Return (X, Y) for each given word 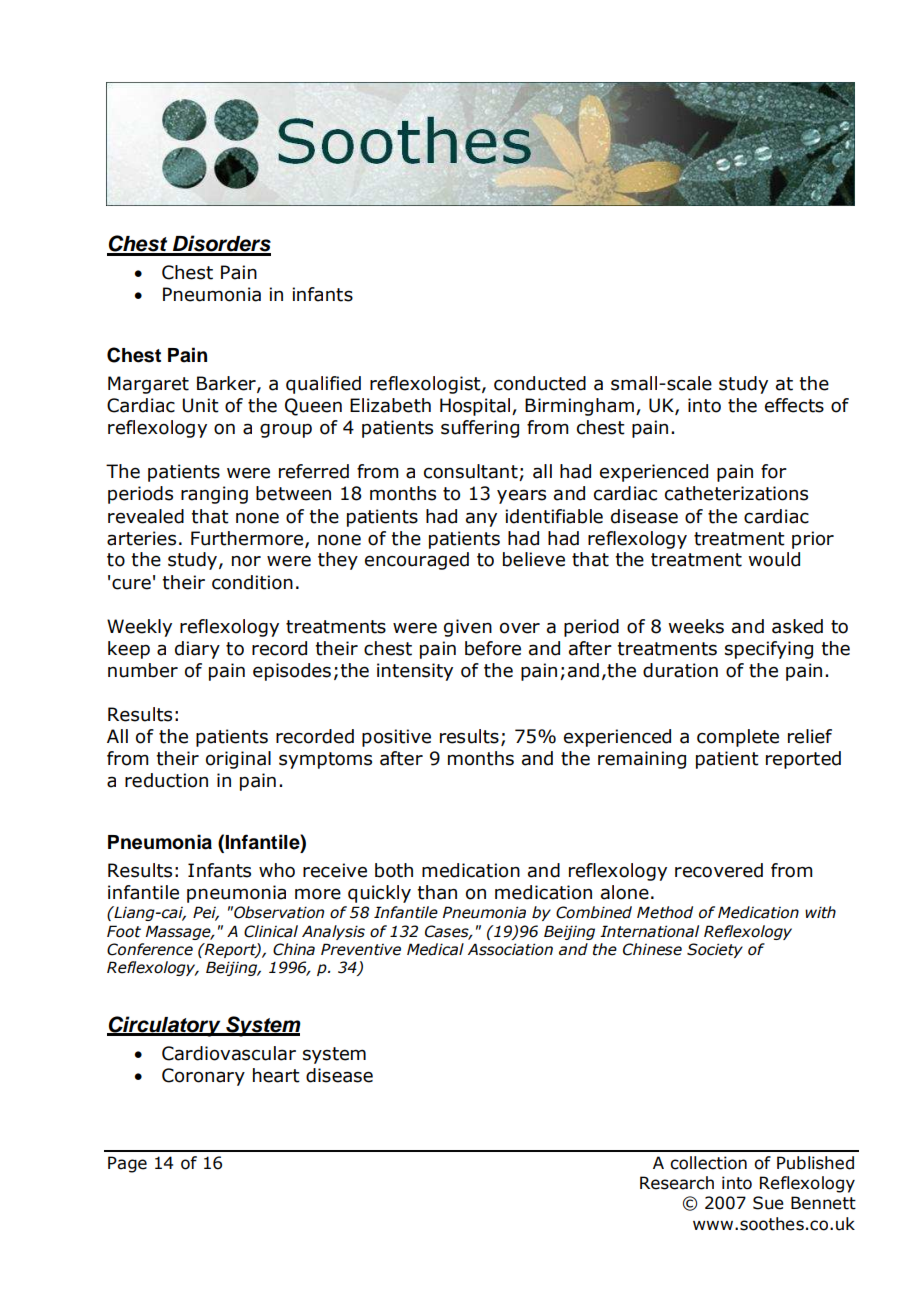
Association (510, 949)
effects (794, 405)
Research (677, 1183)
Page (127, 1164)
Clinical (271, 931)
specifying (769, 650)
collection (708, 1163)
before (493, 648)
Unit (200, 405)
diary (197, 650)
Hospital (476, 407)
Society (715, 950)
